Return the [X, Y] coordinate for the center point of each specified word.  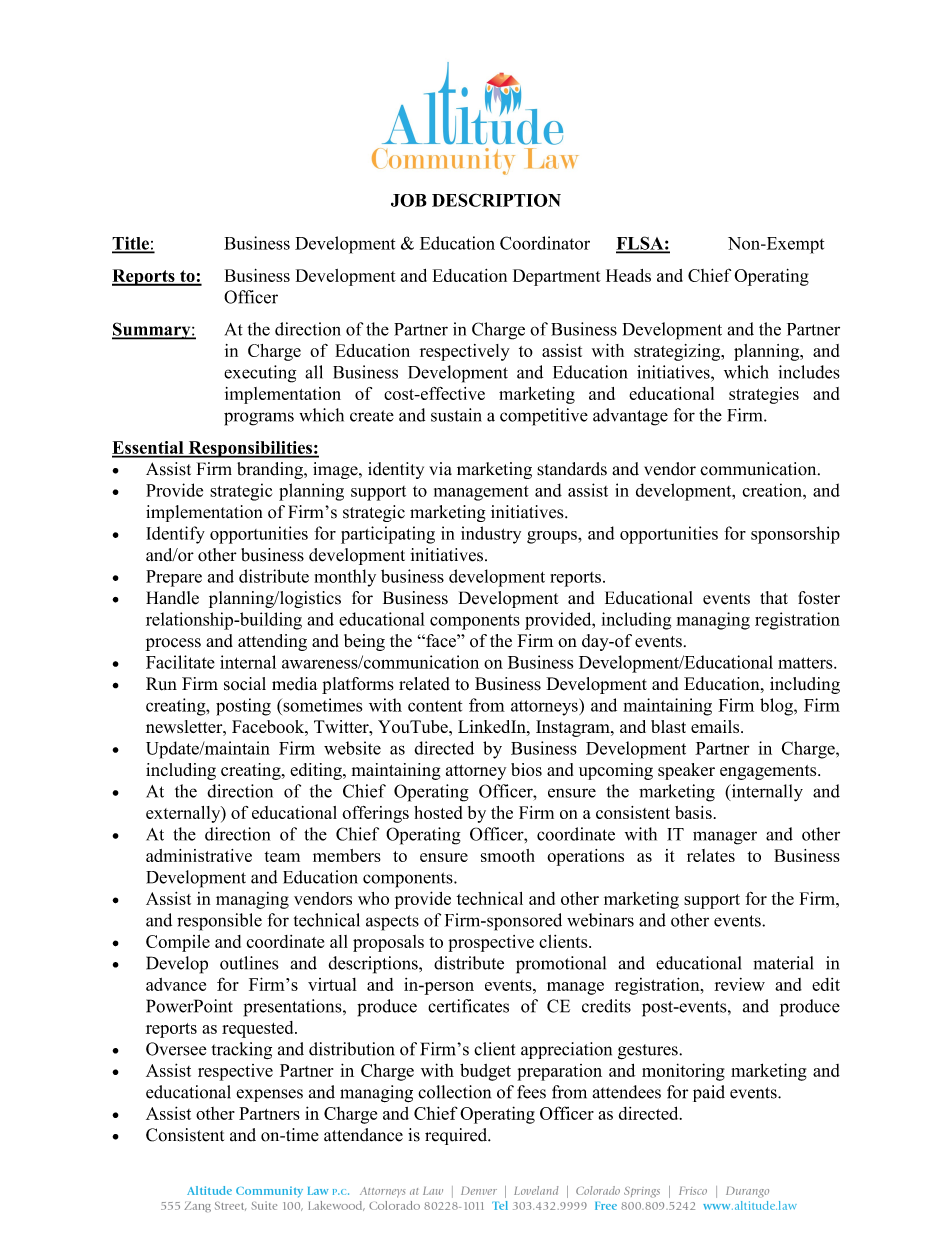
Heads [628, 275]
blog [777, 707]
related [424, 684]
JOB [409, 200]
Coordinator [545, 243]
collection [454, 1092]
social [245, 684]
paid [709, 1093]
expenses [269, 1095]
